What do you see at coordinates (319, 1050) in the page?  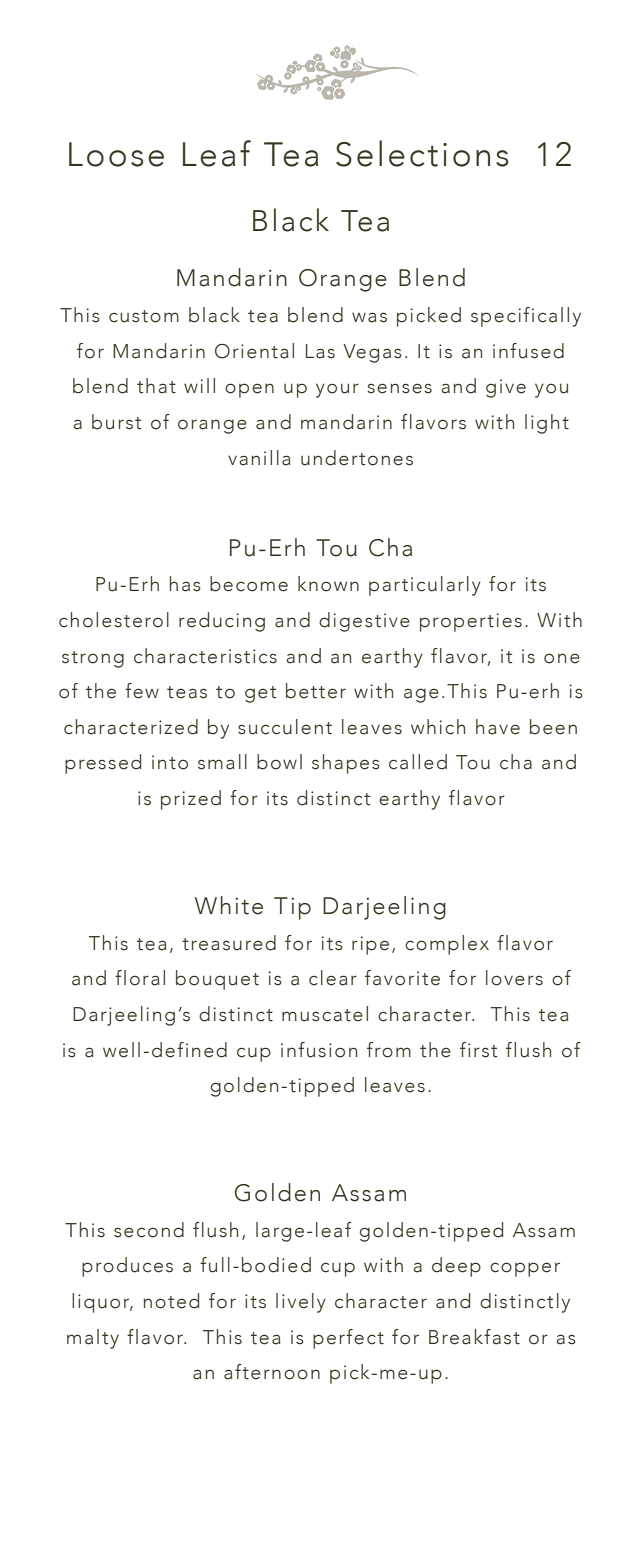 I see `infusion` at bounding box center [319, 1050].
